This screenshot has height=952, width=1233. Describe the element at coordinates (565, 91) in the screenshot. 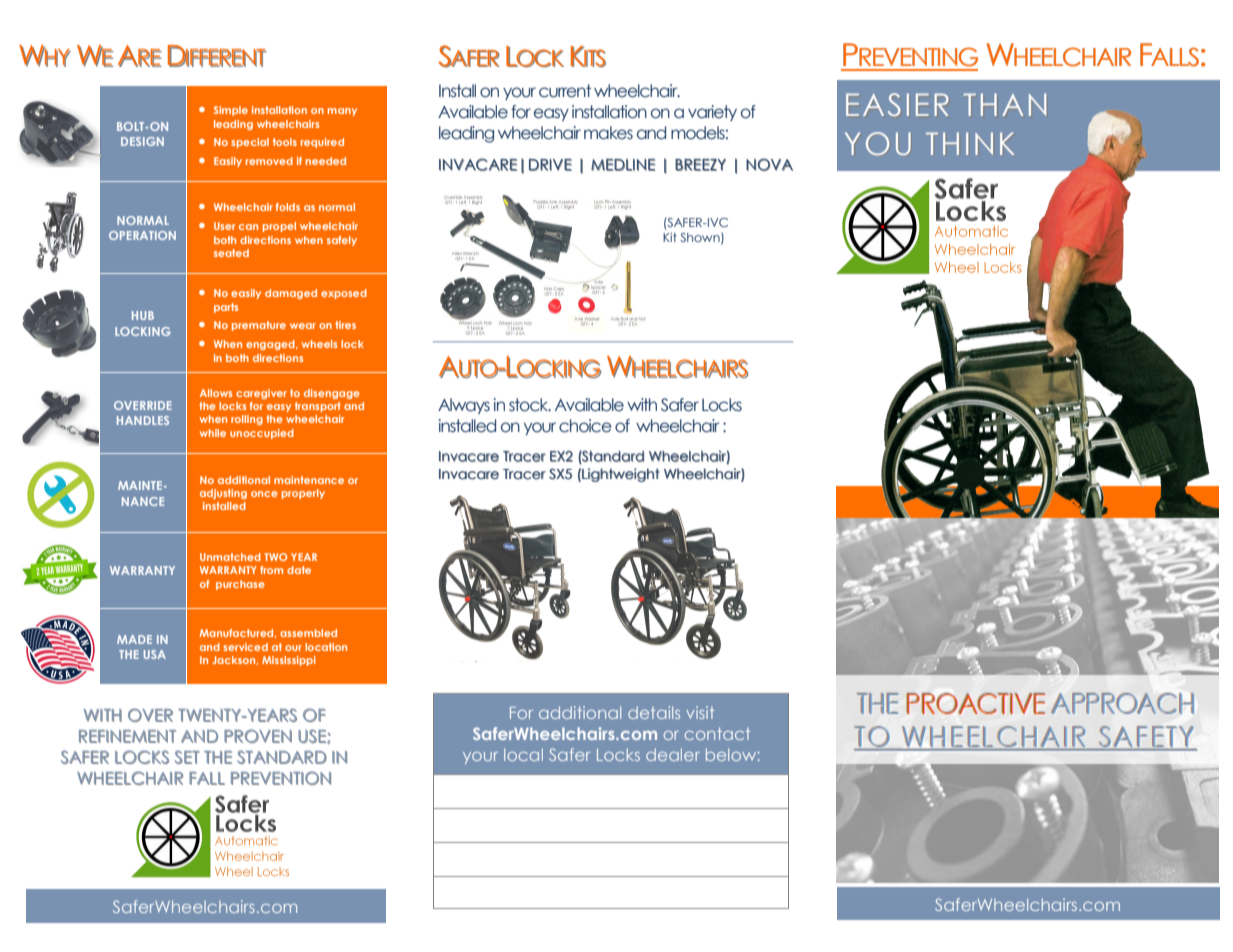

I see `current` at that location.
